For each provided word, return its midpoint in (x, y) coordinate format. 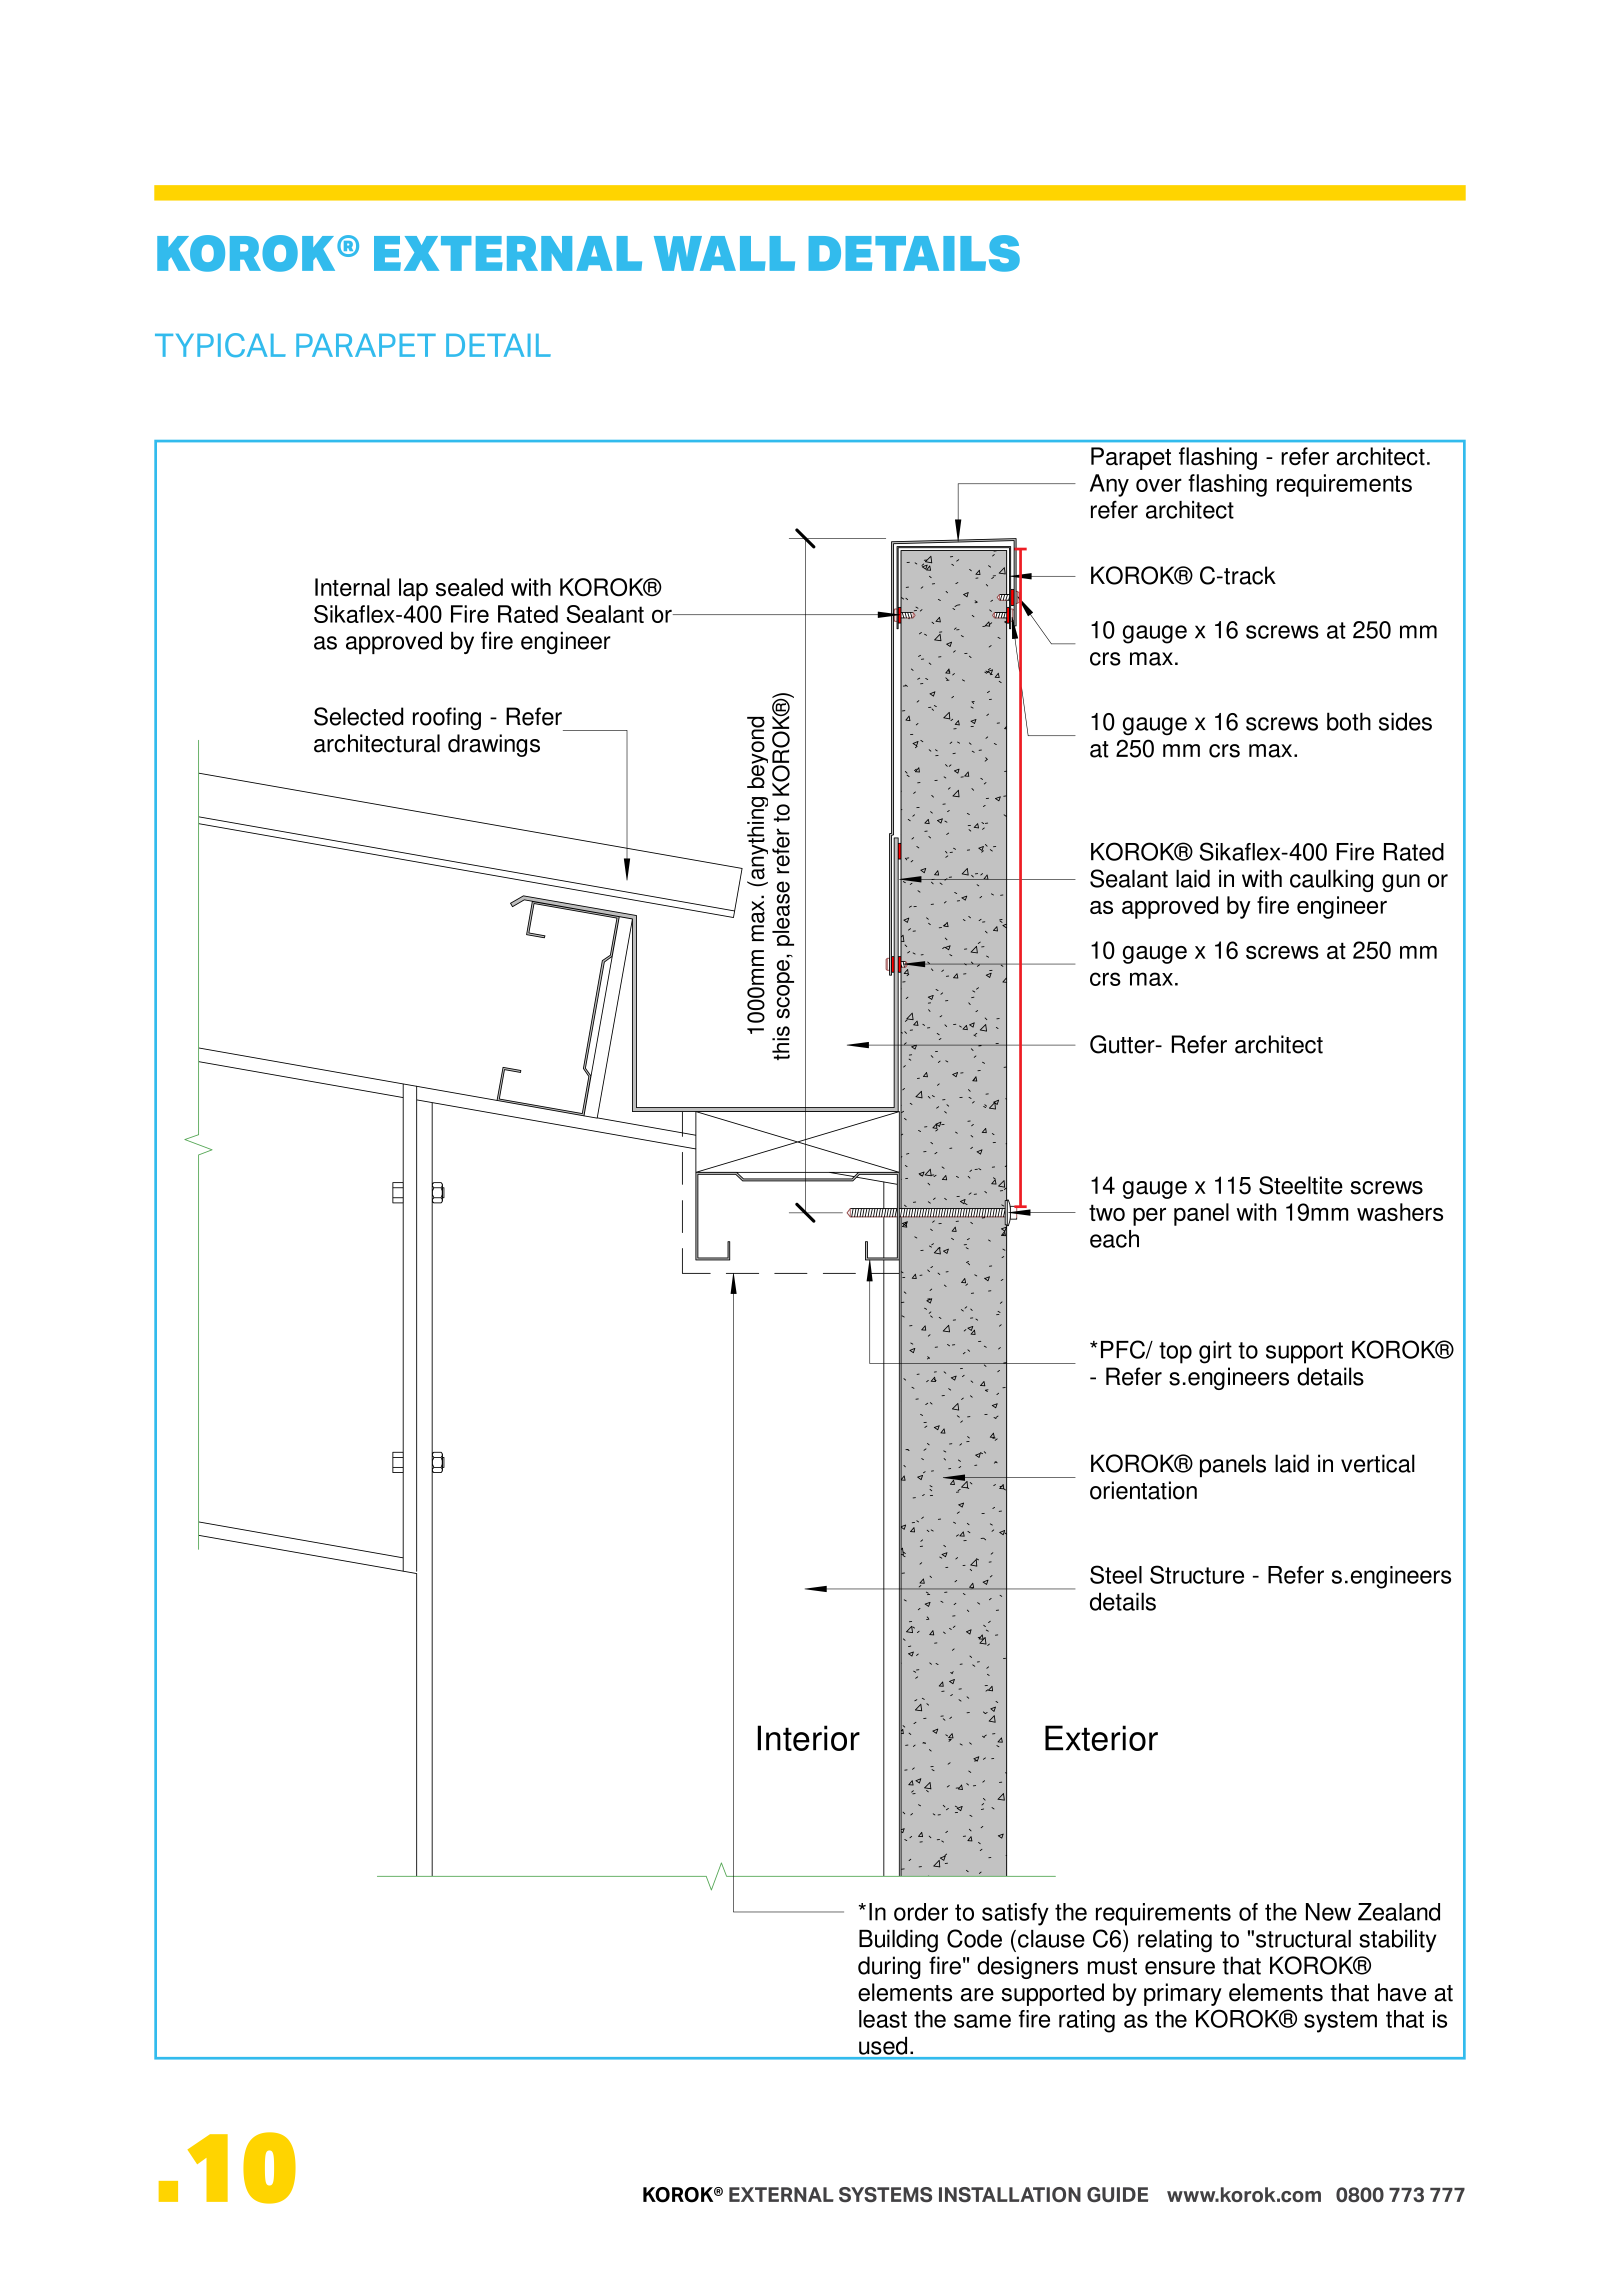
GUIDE (1117, 2194)
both (1349, 721)
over (1159, 485)
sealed (469, 587)
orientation (1143, 1490)
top (1175, 1353)
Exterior (1101, 1738)
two (1107, 1212)
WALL (724, 253)
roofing (447, 718)
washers (1400, 1212)
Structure (1197, 1574)
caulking (1331, 880)
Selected (359, 716)
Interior (808, 1738)
